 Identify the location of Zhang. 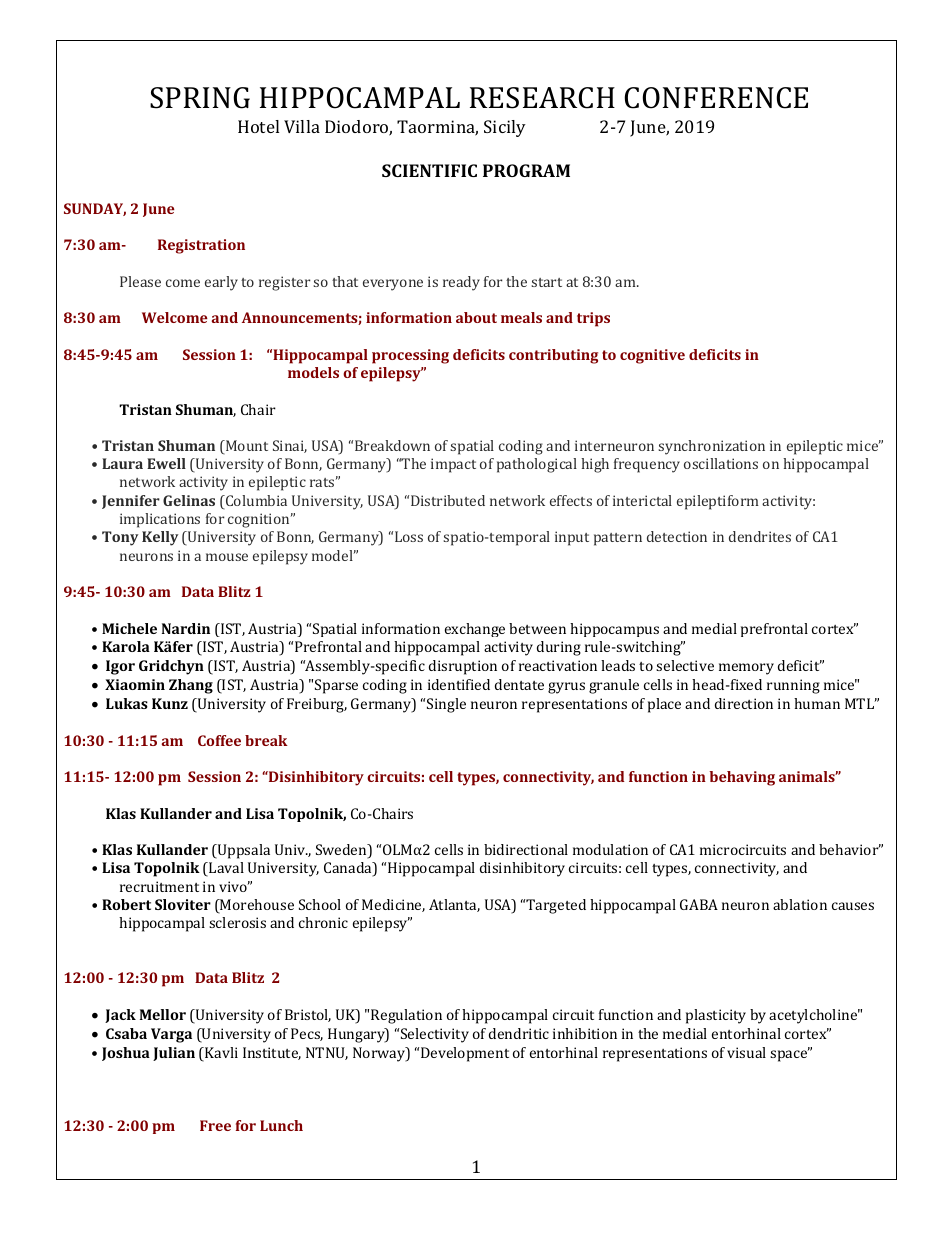
(191, 686).
